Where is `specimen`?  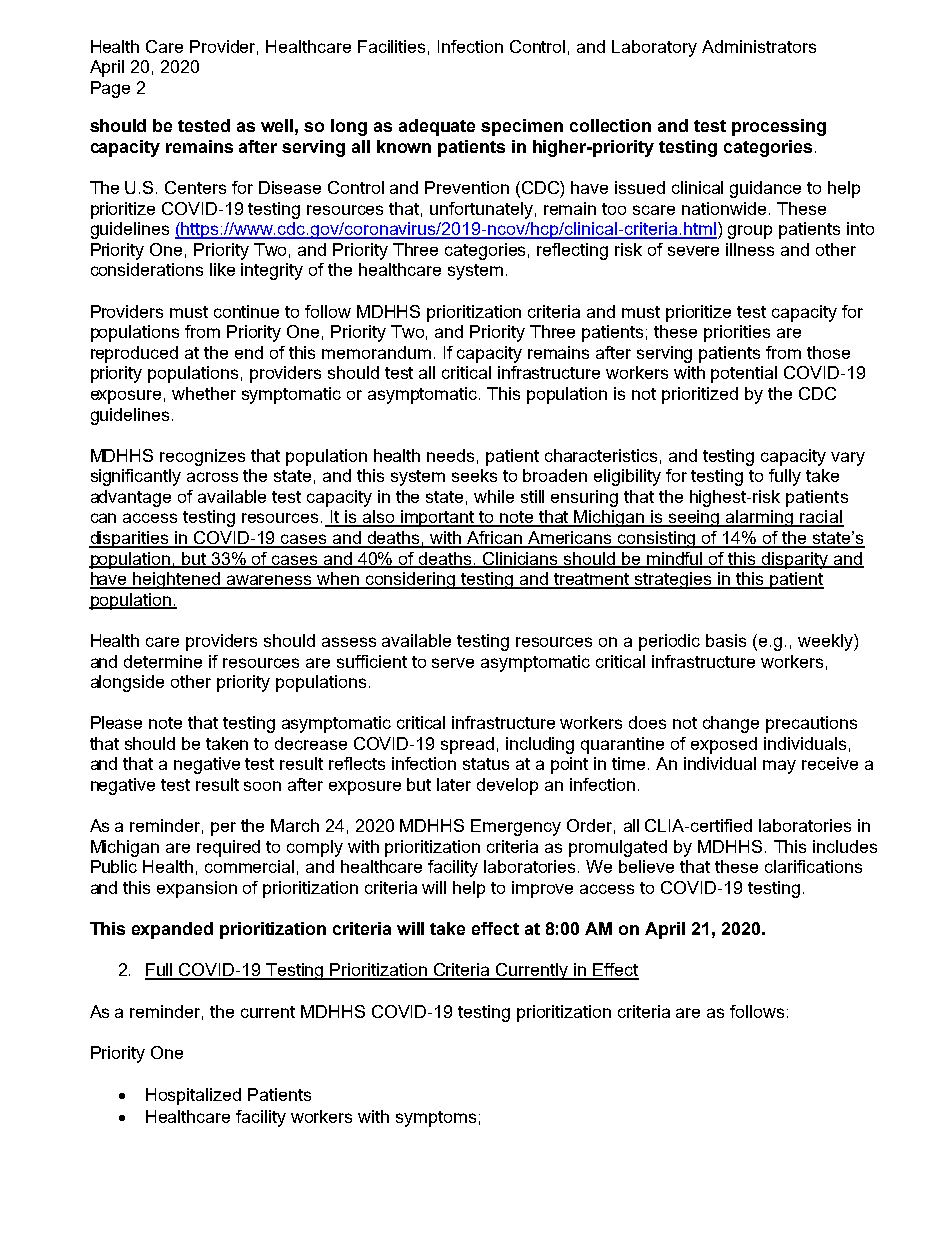 specimen is located at coordinates (522, 127).
